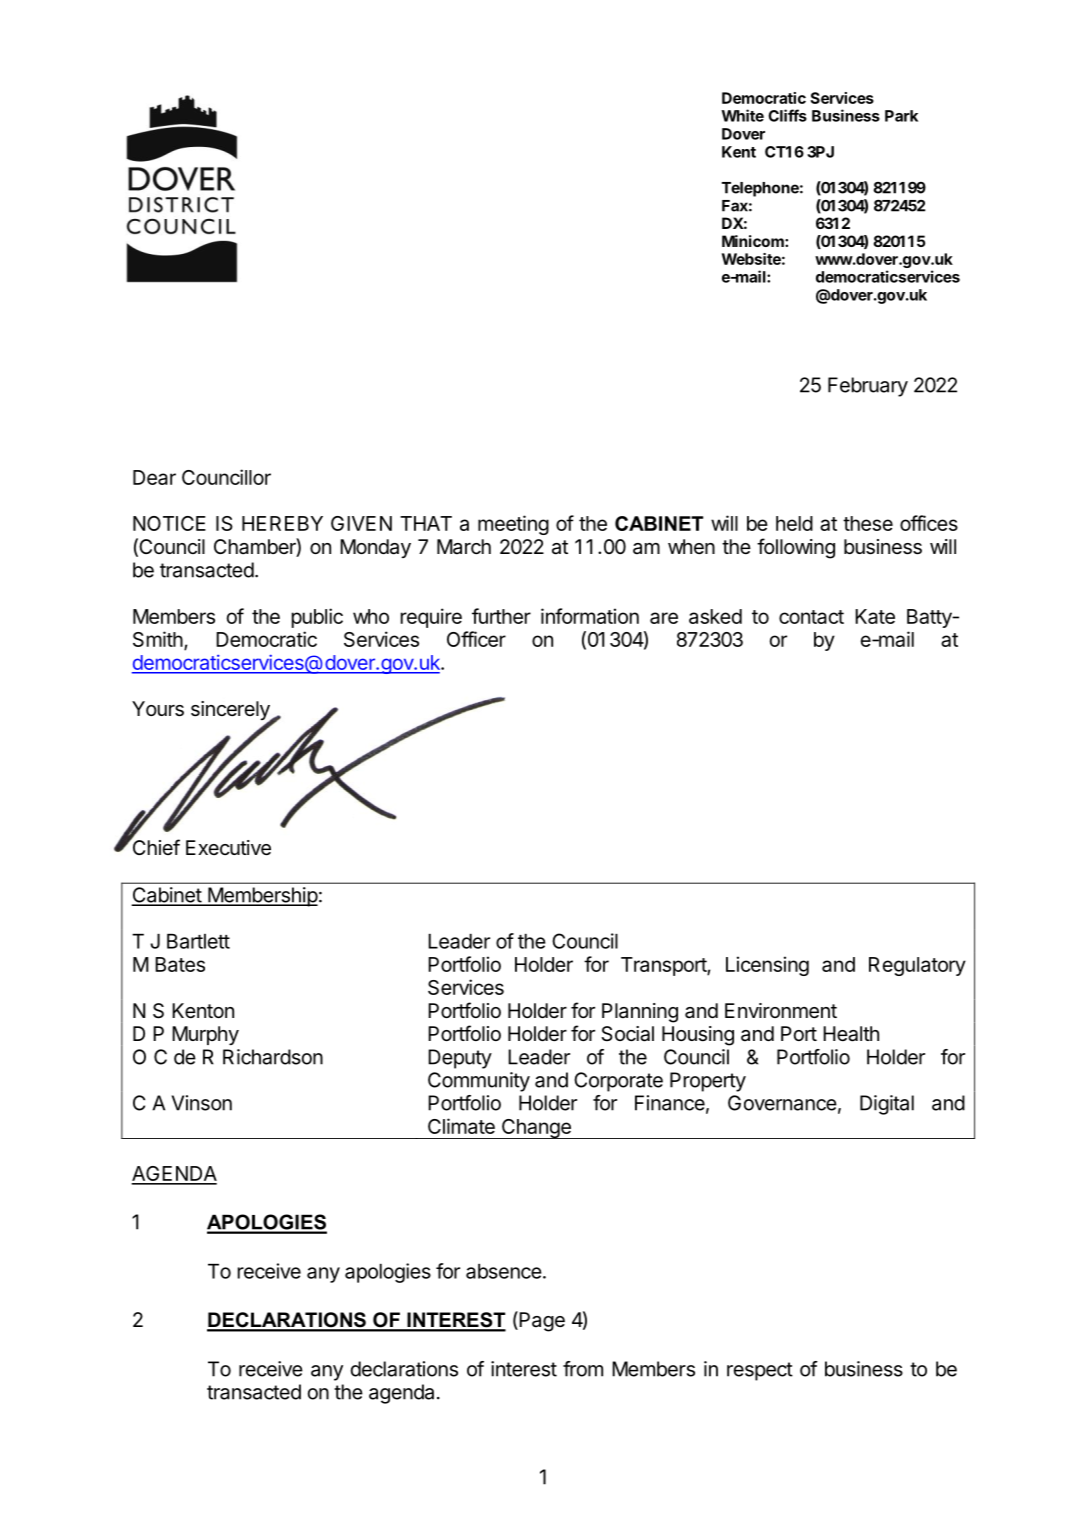 This image has height=1540, width=1089. Describe the element at coordinates (742, 115) in the image. I see `White` at that location.
